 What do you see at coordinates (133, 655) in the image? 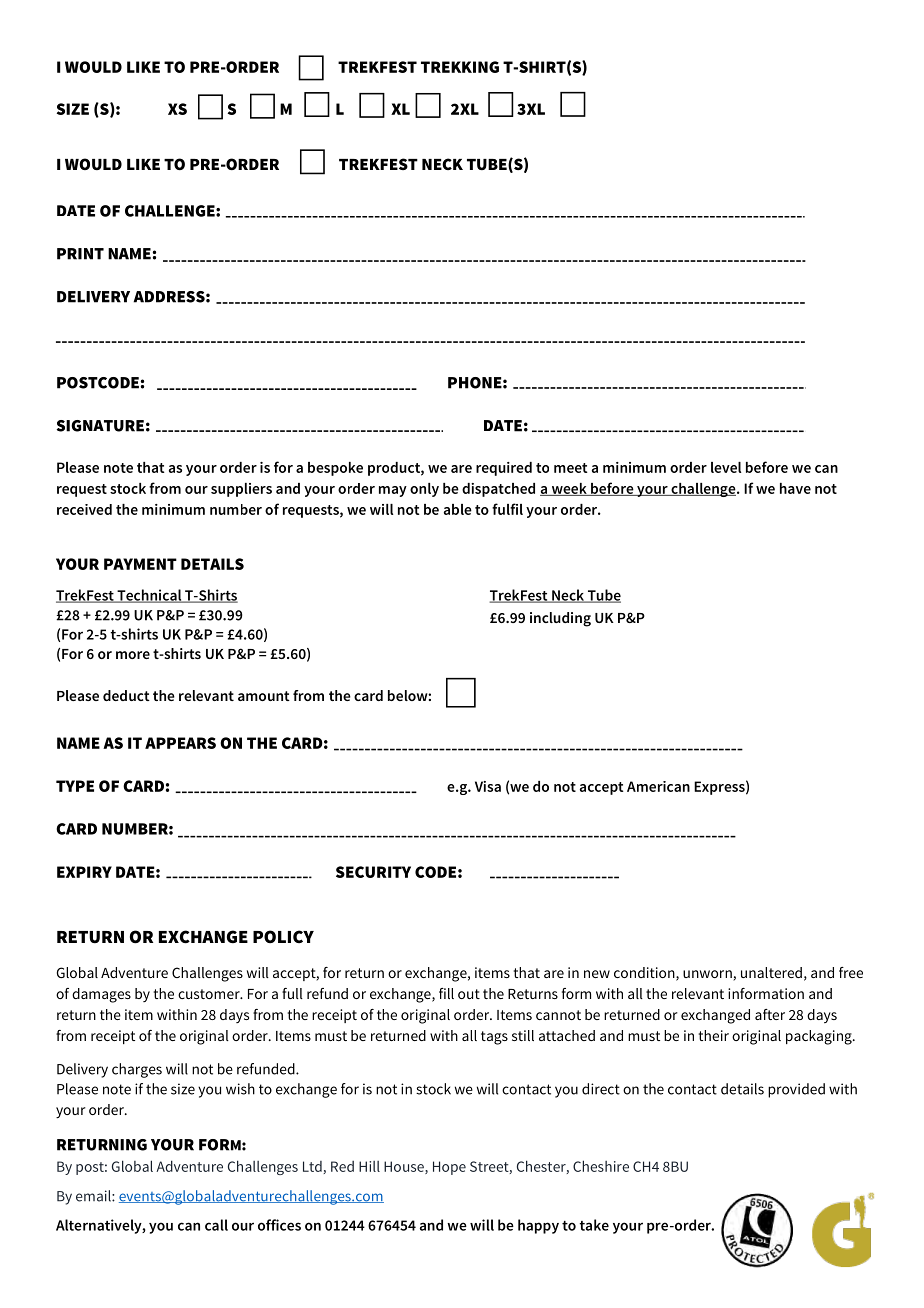
I see `more` at bounding box center [133, 655].
